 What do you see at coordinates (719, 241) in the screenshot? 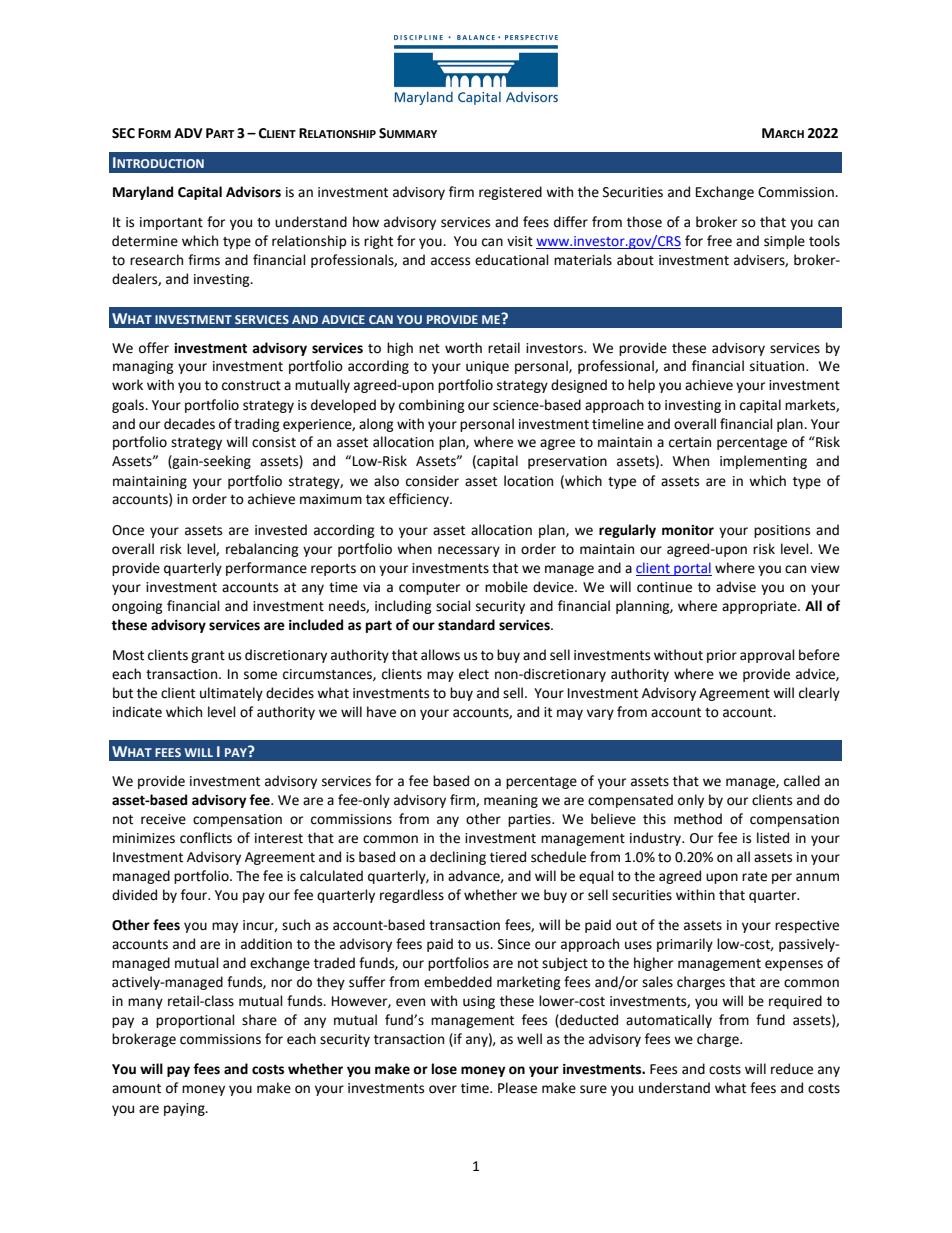
I see `free` at bounding box center [719, 241].
